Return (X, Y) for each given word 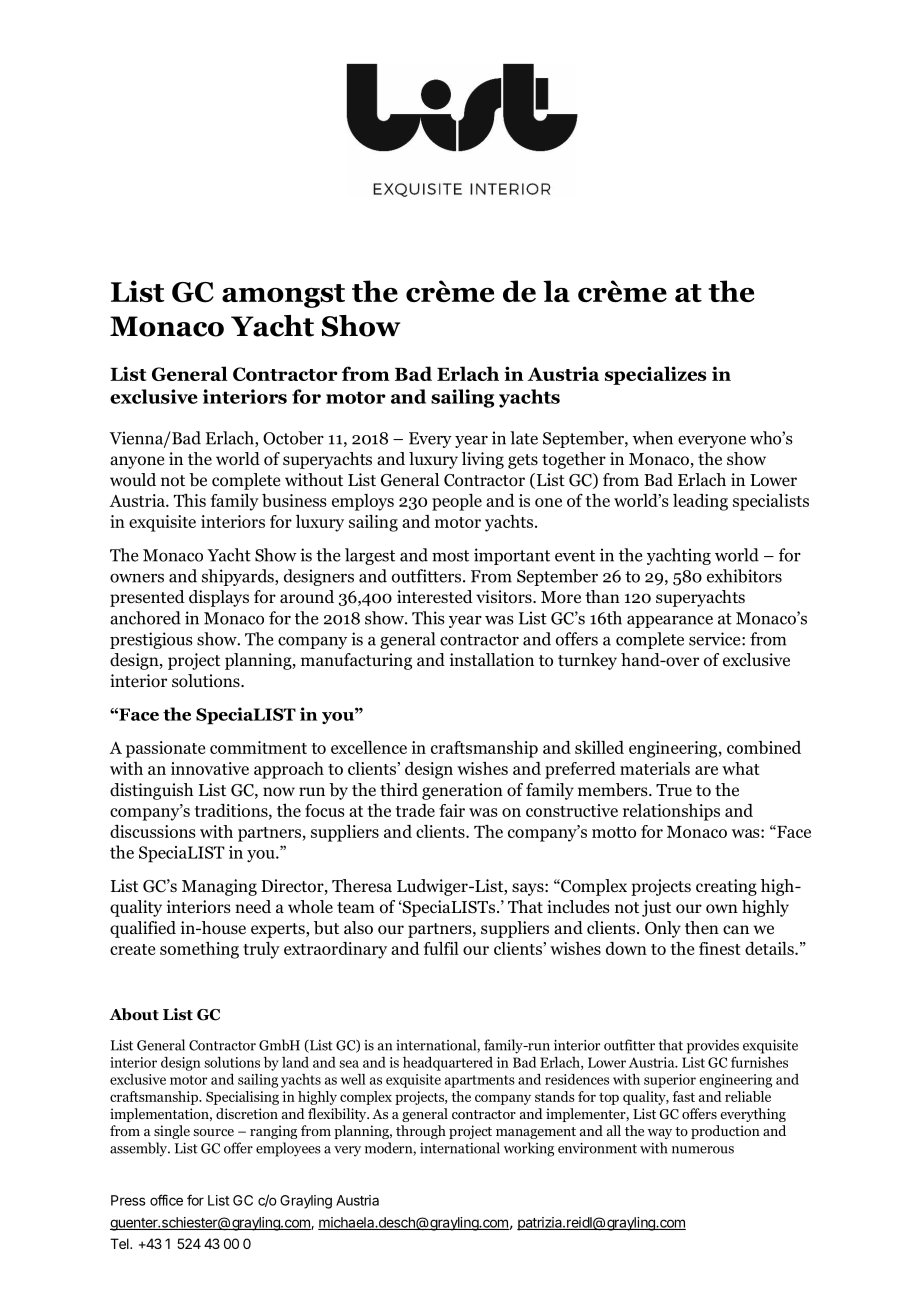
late (524, 438)
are (706, 770)
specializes (655, 375)
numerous (703, 1150)
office (166, 1200)
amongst (283, 296)
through (421, 1132)
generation (462, 791)
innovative (210, 768)
